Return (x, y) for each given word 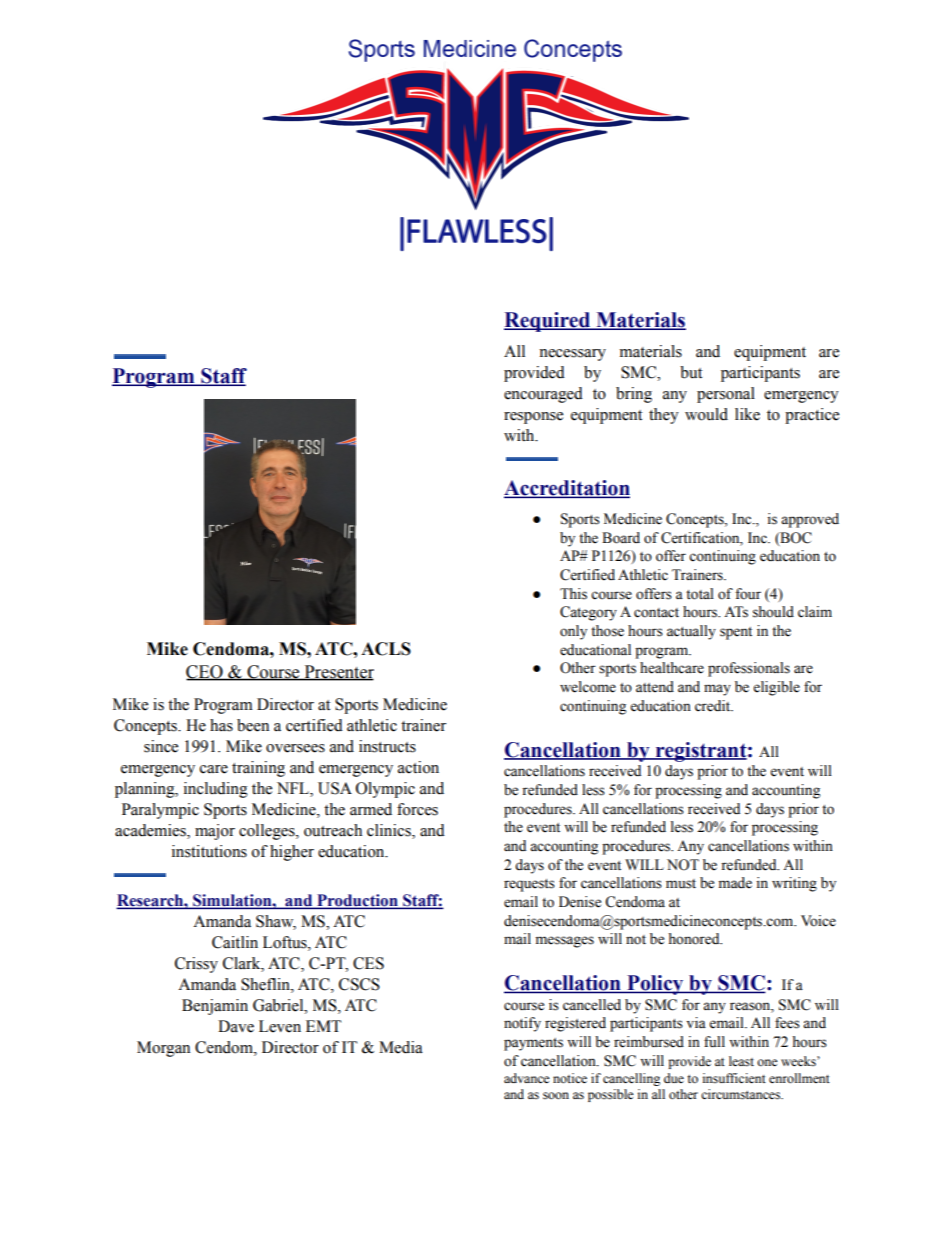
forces (417, 809)
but (691, 372)
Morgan (163, 1049)
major (215, 832)
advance (527, 1078)
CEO (205, 672)
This (573, 594)
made (735, 883)
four (748, 594)
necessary (572, 355)
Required (548, 322)
